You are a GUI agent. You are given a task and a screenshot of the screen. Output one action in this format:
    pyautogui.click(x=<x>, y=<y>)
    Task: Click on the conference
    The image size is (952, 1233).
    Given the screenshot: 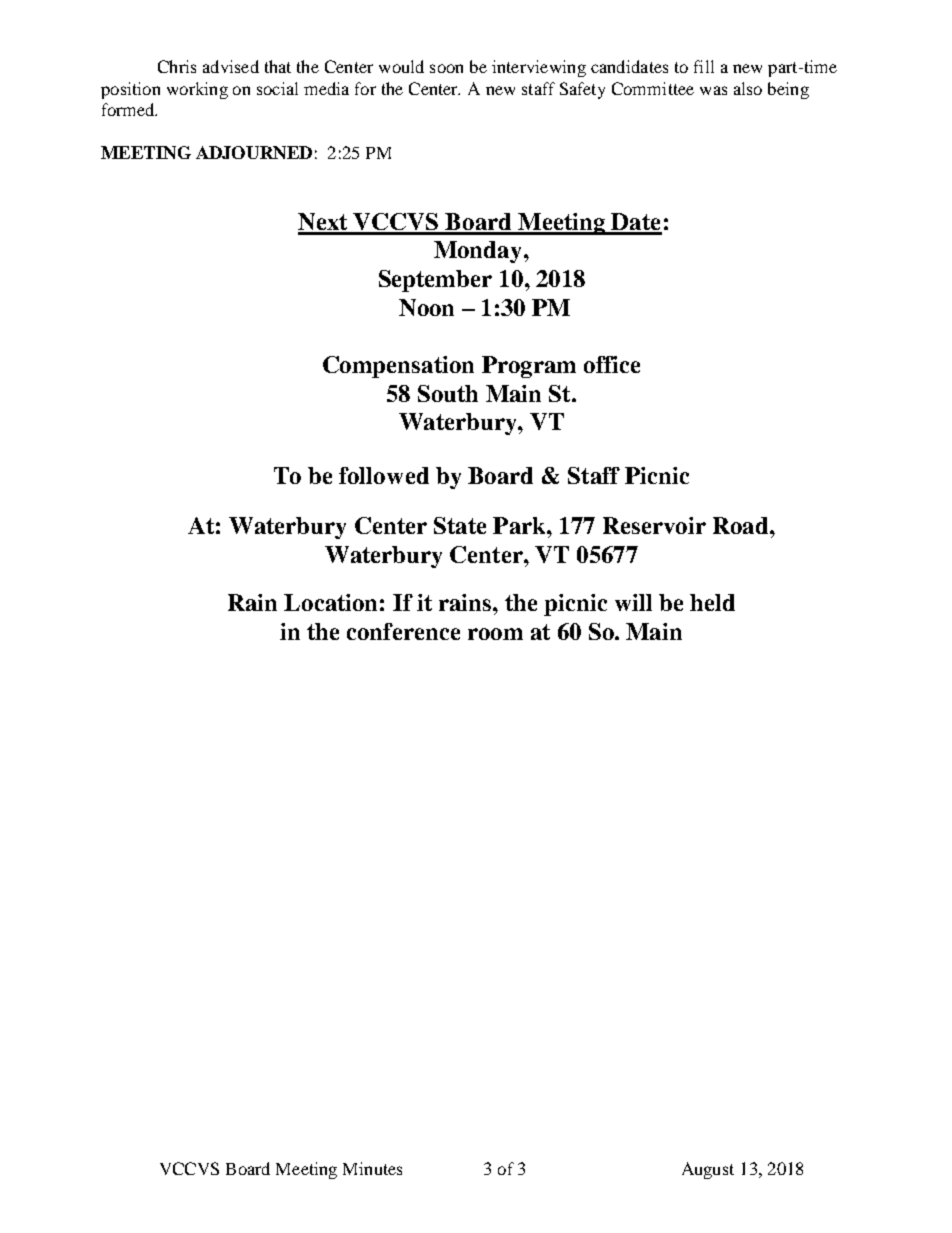 What is the action you would take?
    pyautogui.click(x=403, y=631)
